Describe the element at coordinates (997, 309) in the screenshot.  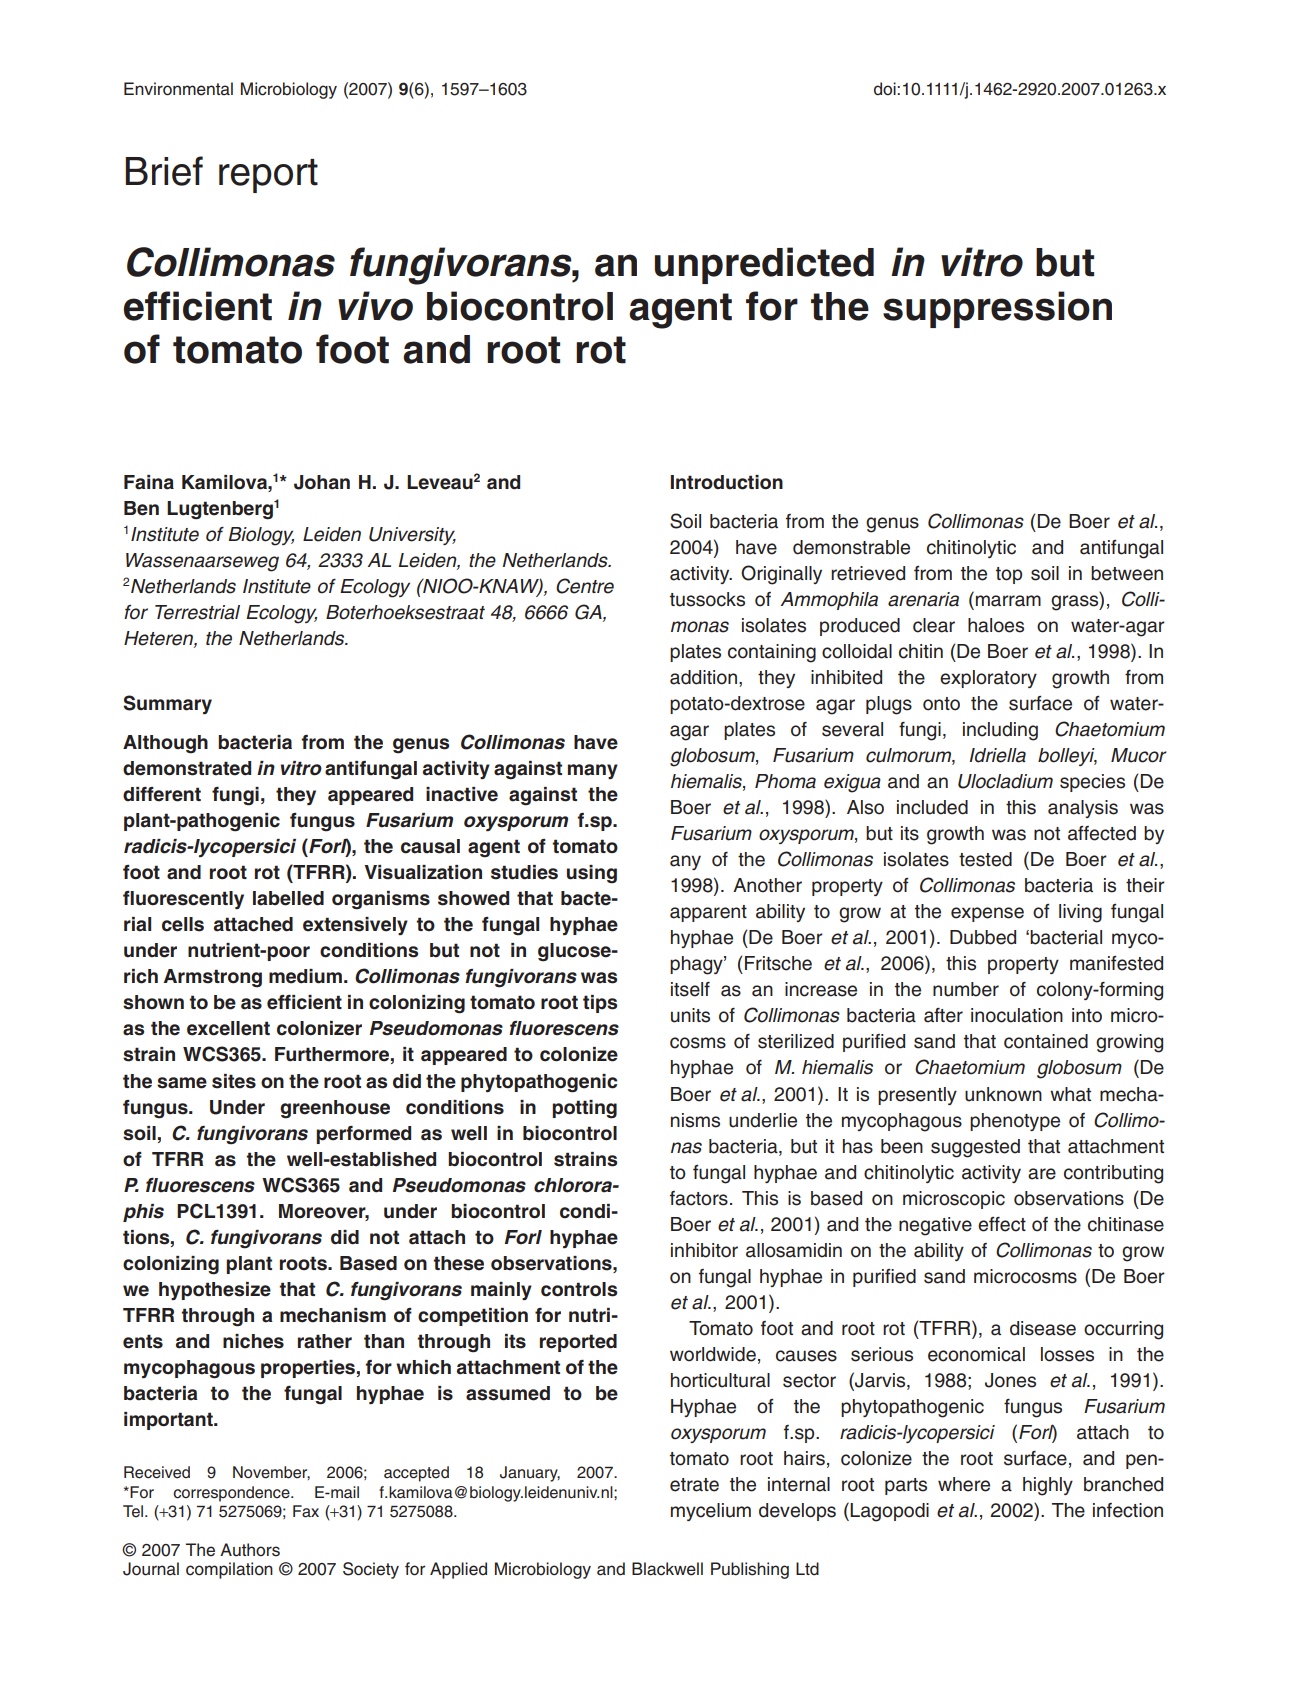
I see `suppression` at that location.
